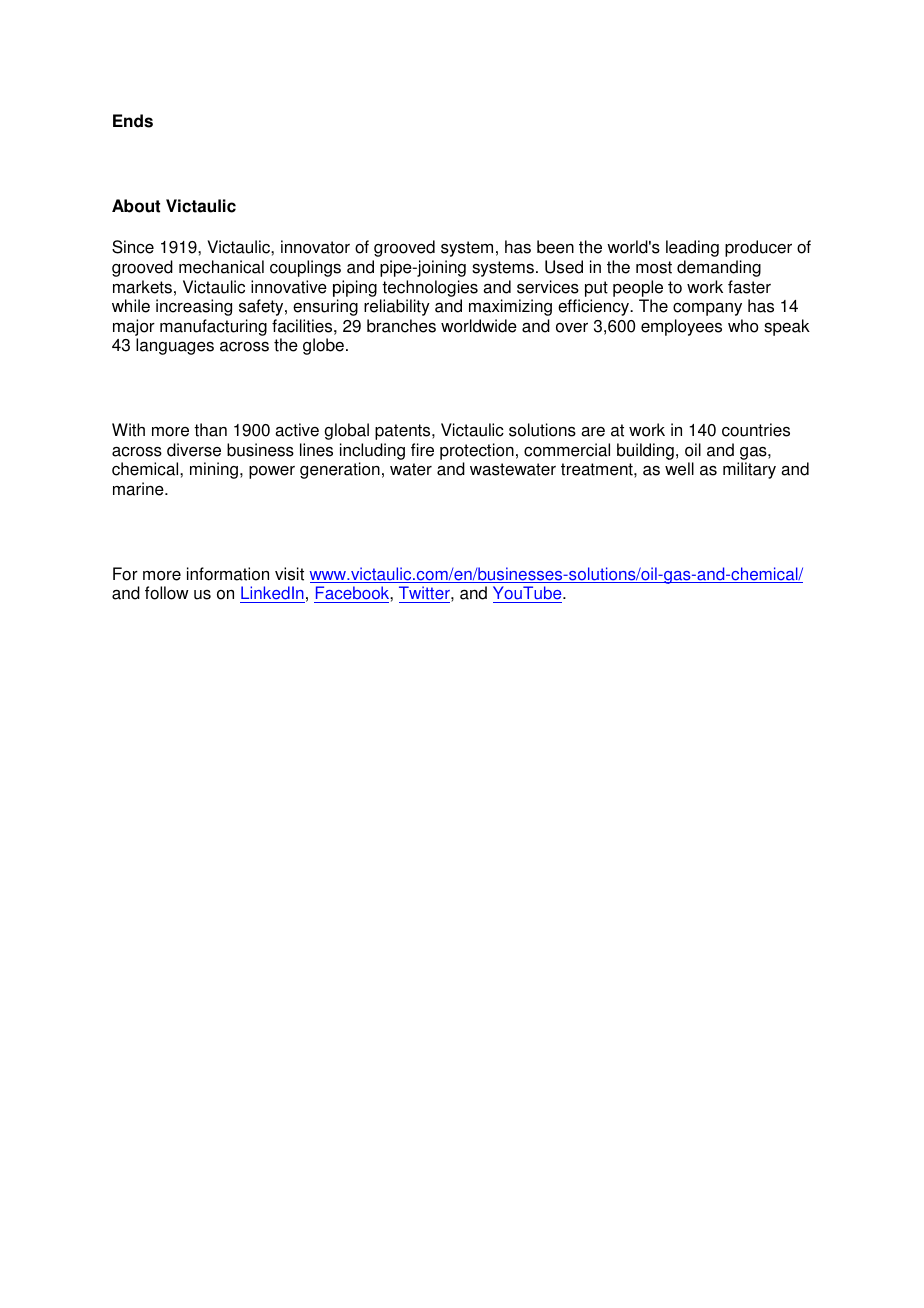  I want to click on Ends, so click(133, 121).
